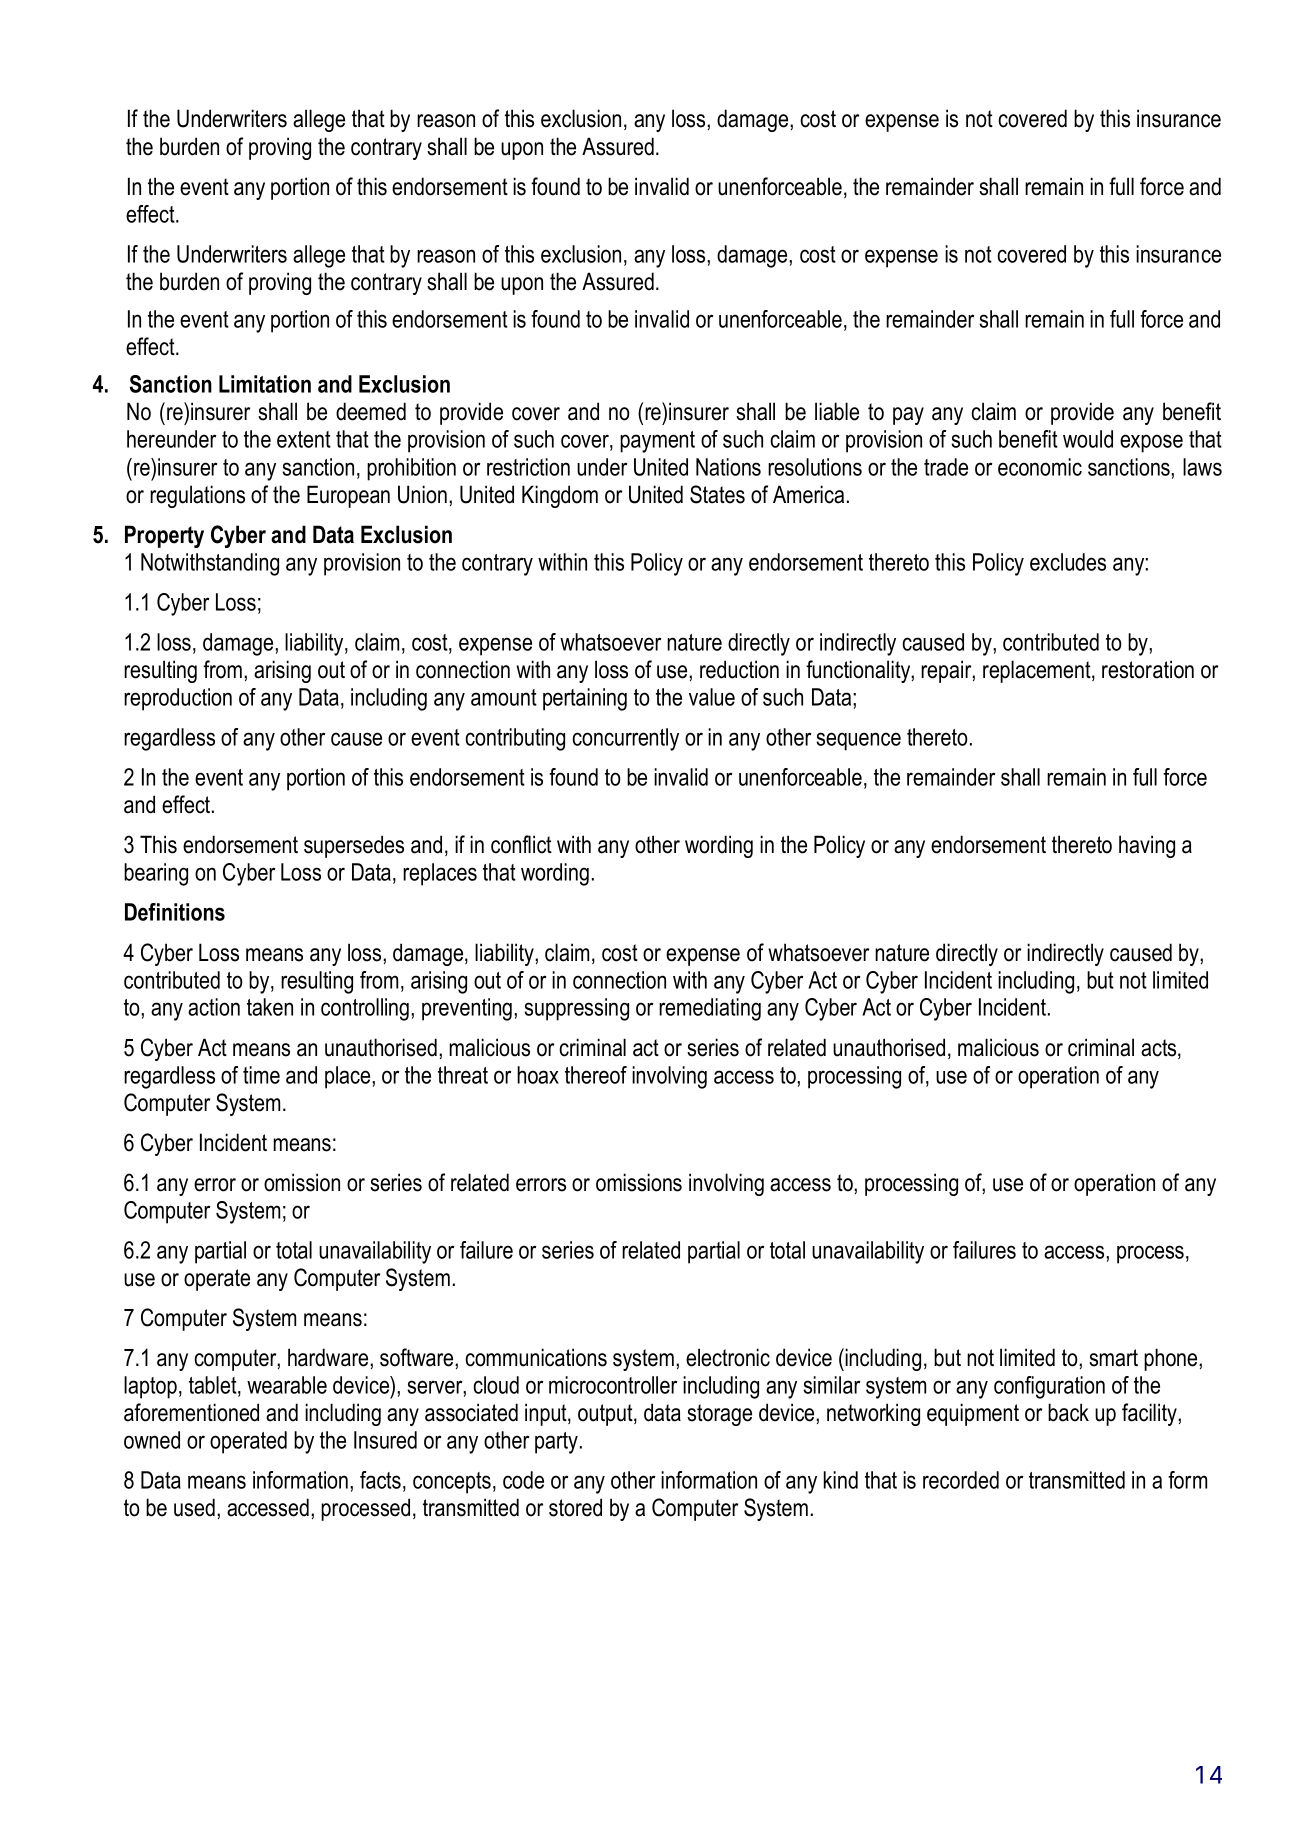  Describe the element at coordinates (596, 1075) in the image. I see `thereof` at that location.
